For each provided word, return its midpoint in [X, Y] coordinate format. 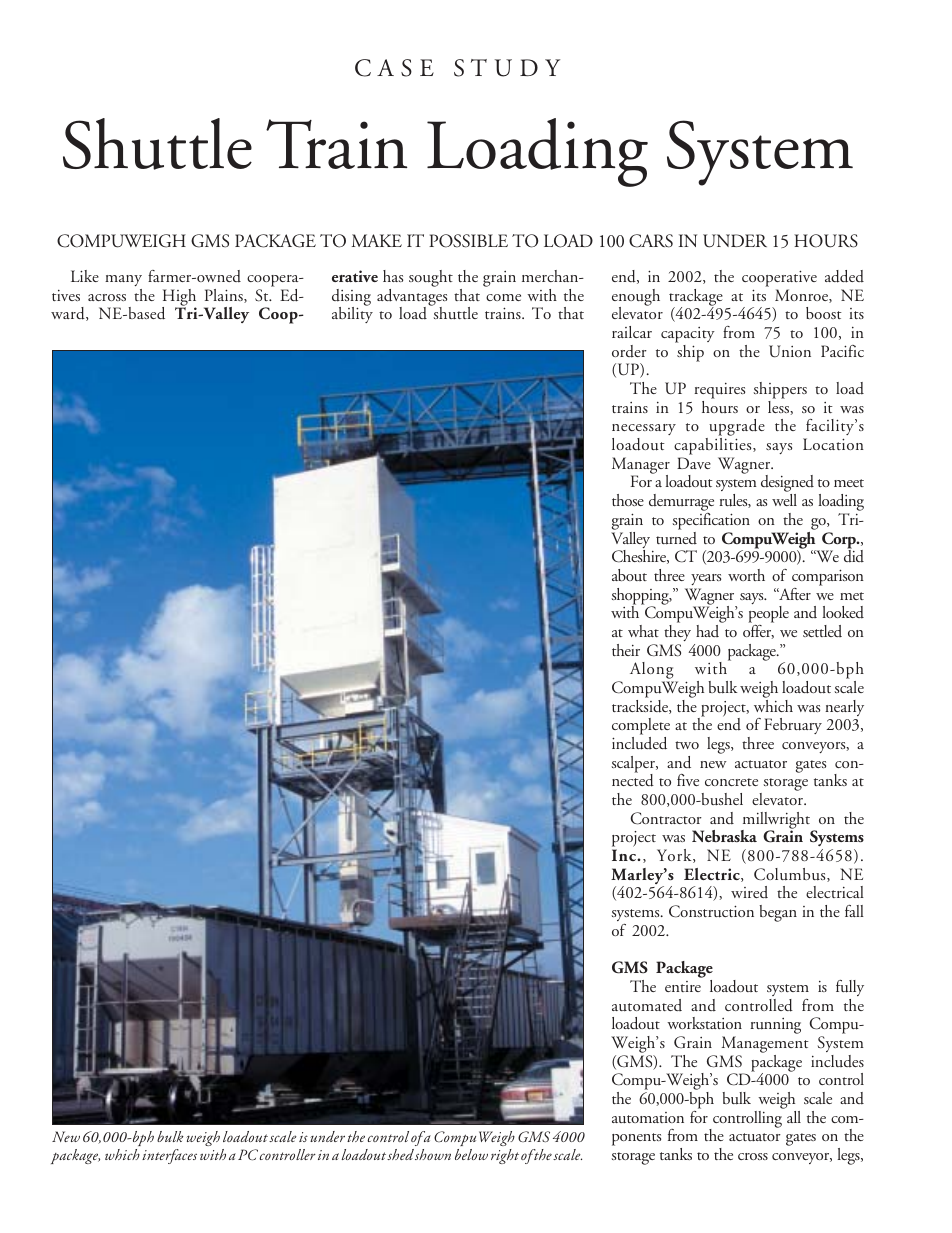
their [626, 650]
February [793, 726]
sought [431, 278]
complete [641, 728]
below [471, 1154]
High [179, 298]
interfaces [169, 1156]
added [844, 276]
